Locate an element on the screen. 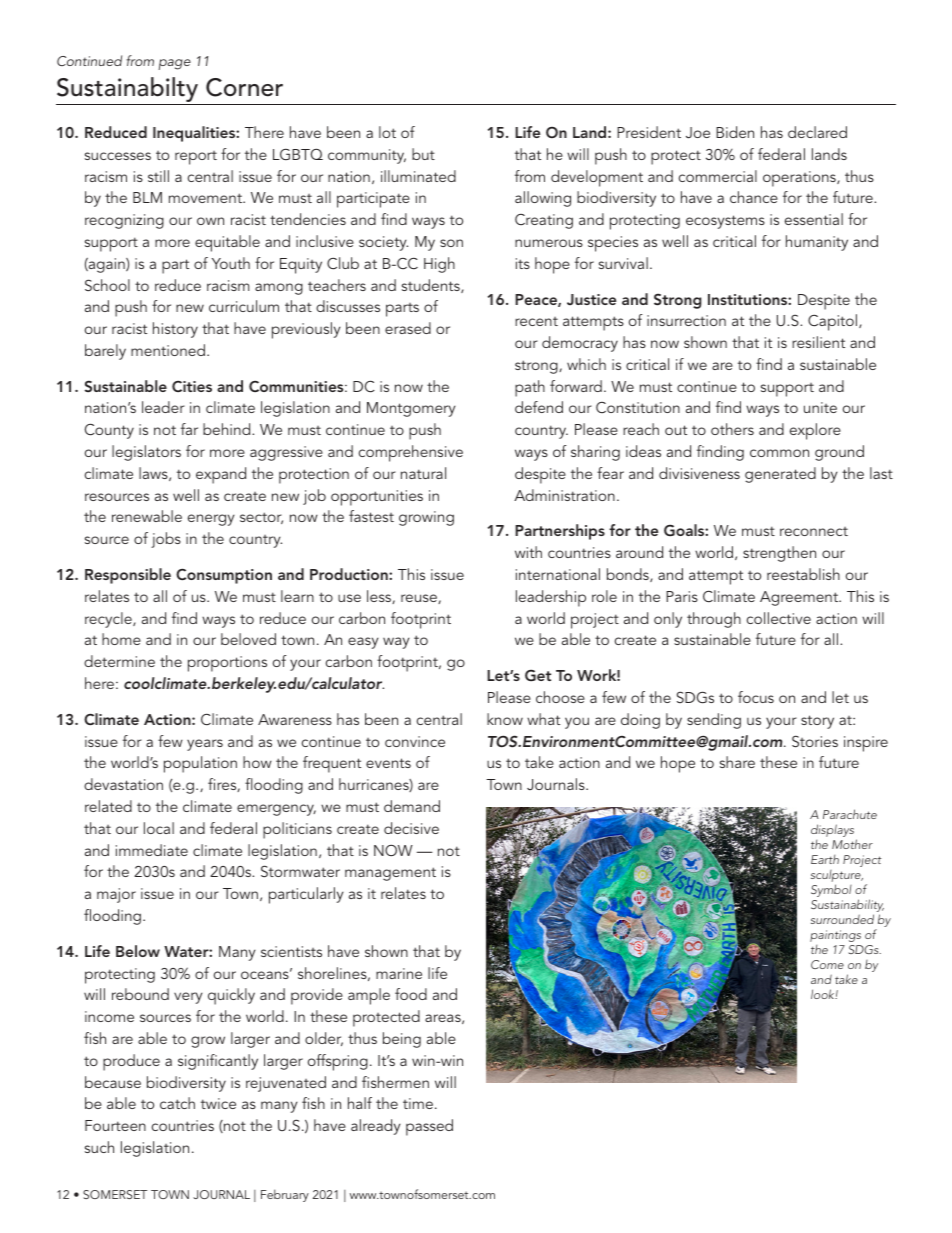  displays is located at coordinates (834, 832).
